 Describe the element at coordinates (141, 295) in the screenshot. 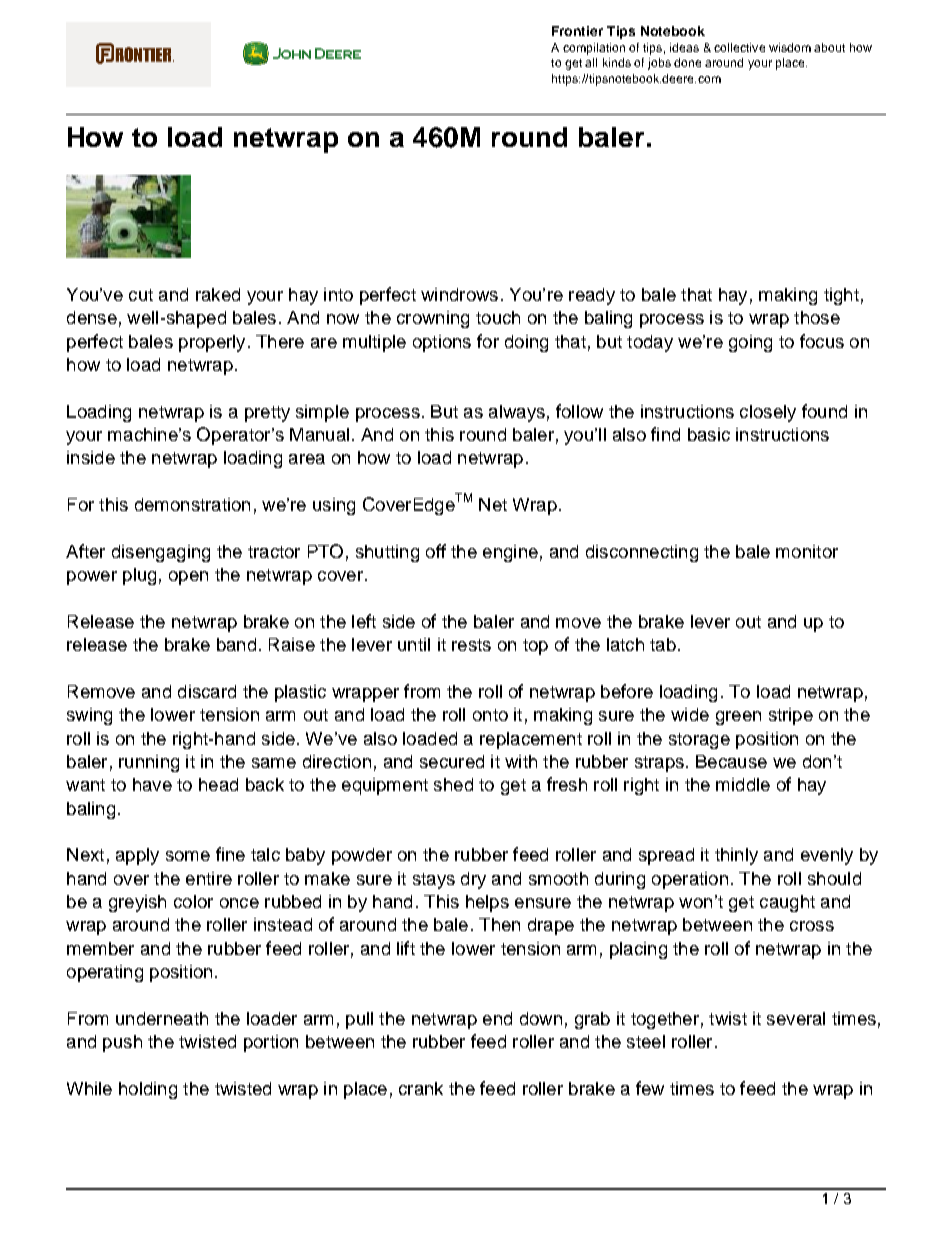

I see `cut` at that location.
